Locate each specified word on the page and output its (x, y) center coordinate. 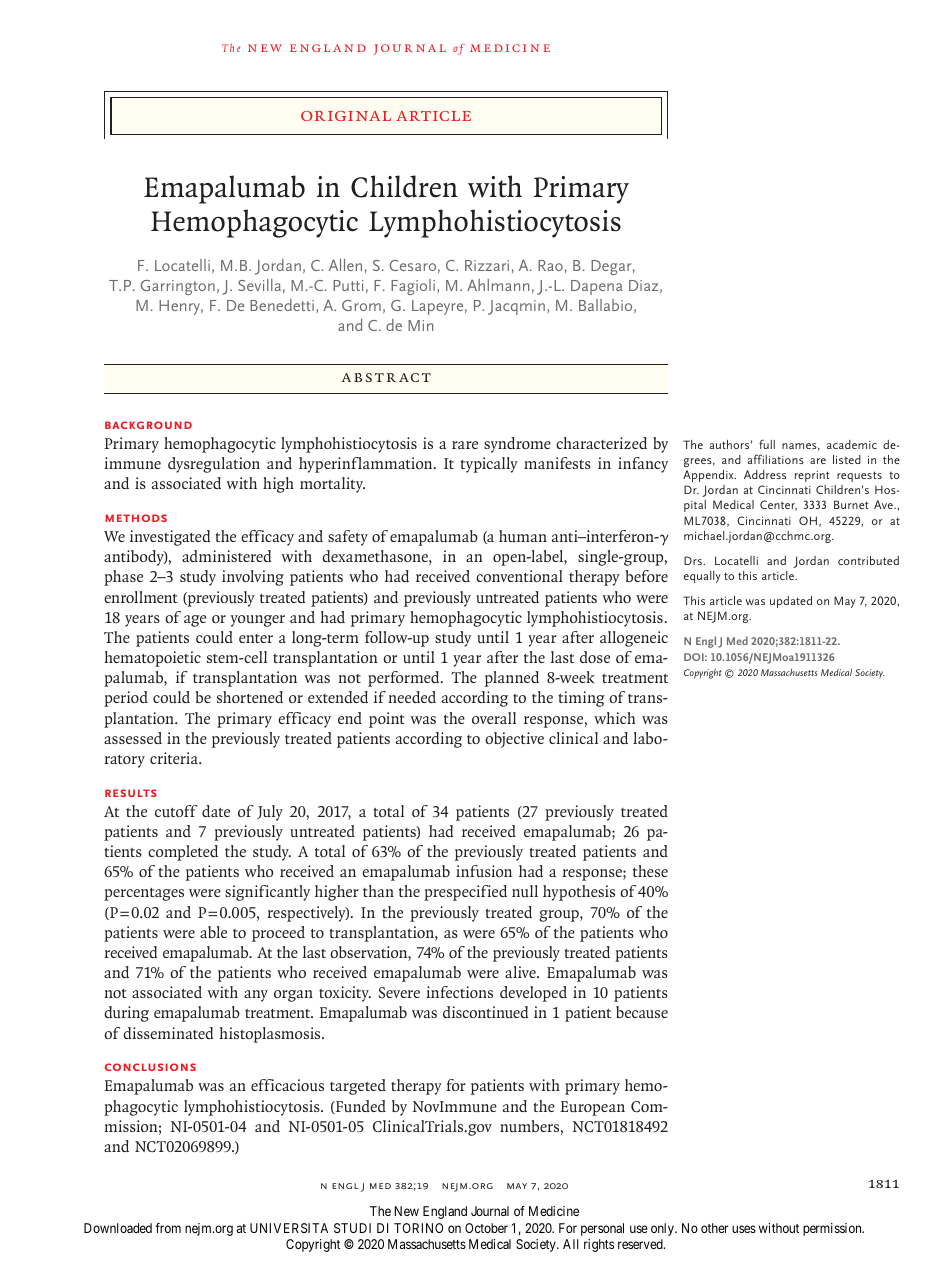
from (168, 1228)
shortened (250, 697)
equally (702, 577)
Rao (550, 265)
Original (346, 116)
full (767, 444)
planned (512, 679)
